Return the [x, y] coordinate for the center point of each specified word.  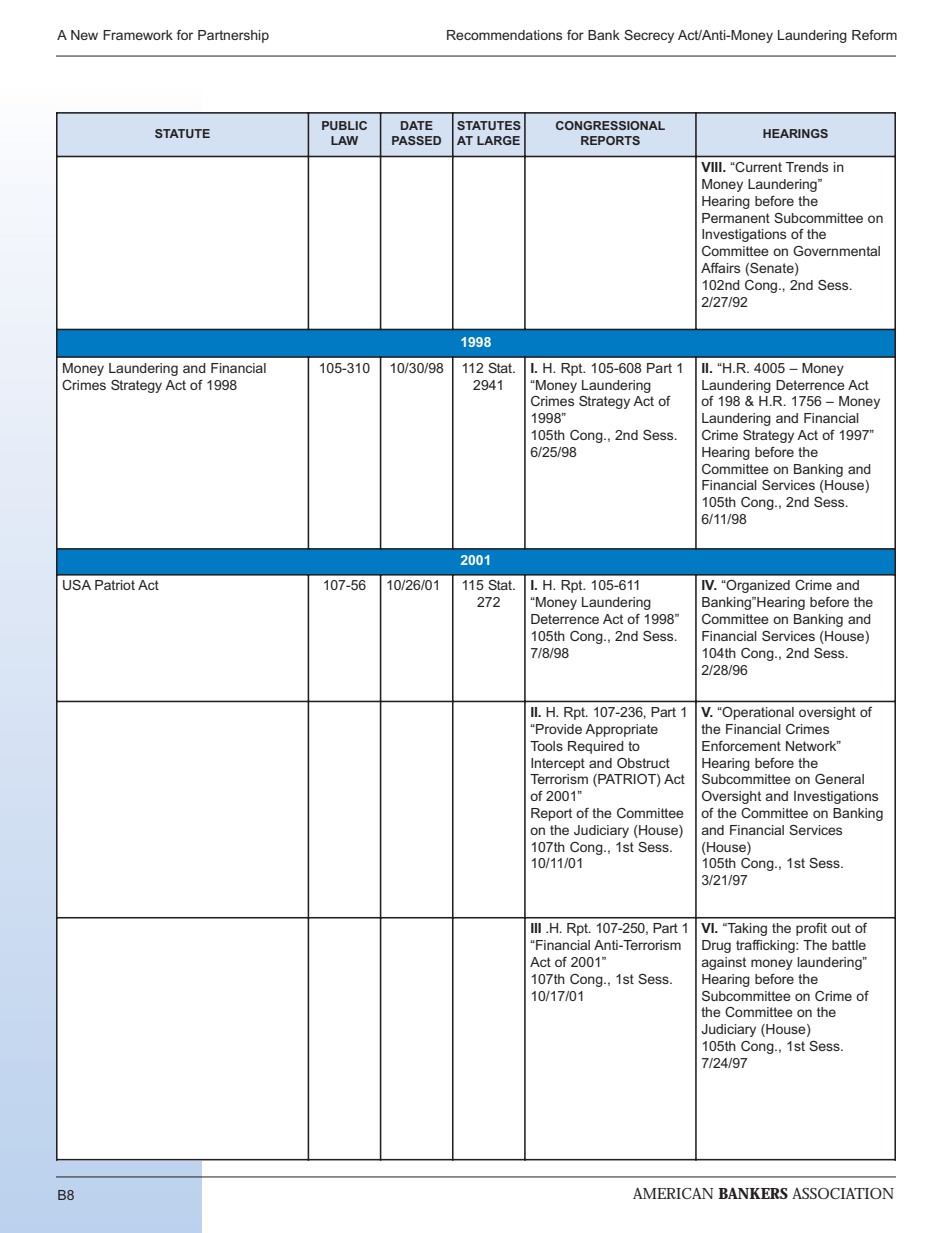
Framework [138, 35]
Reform [874, 35]
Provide [558, 729]
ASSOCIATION [843, 1193]
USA [77, 585]
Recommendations [504, 35]
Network [812, 746]
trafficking [766, 946]
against [724, 963]
